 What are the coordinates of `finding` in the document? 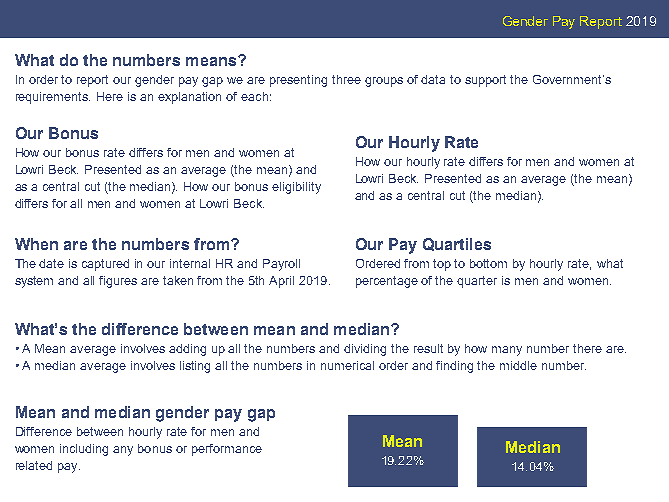 It's located at (454, 367).
